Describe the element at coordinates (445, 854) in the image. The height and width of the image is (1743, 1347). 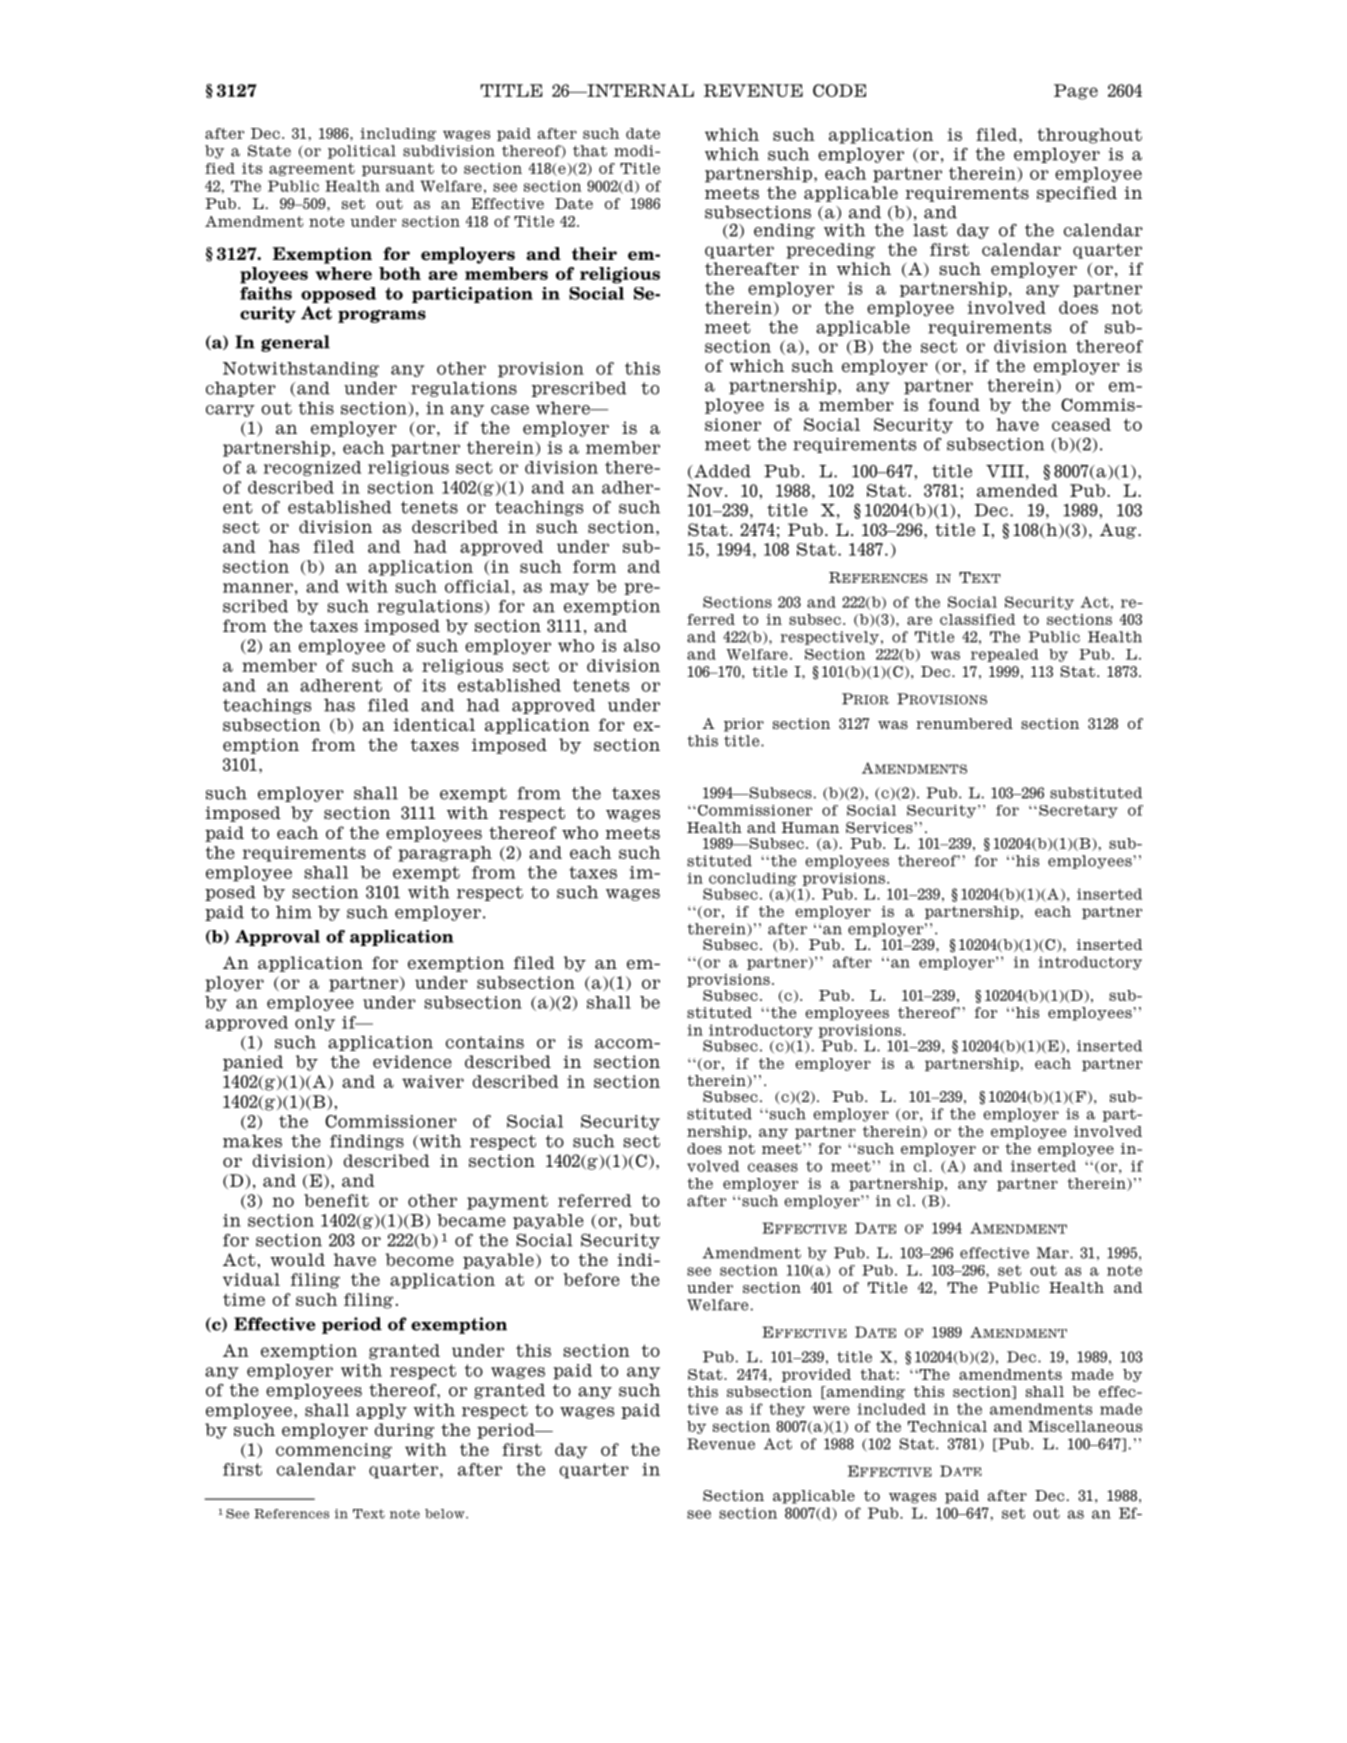
I see `paragraph` at that location.
